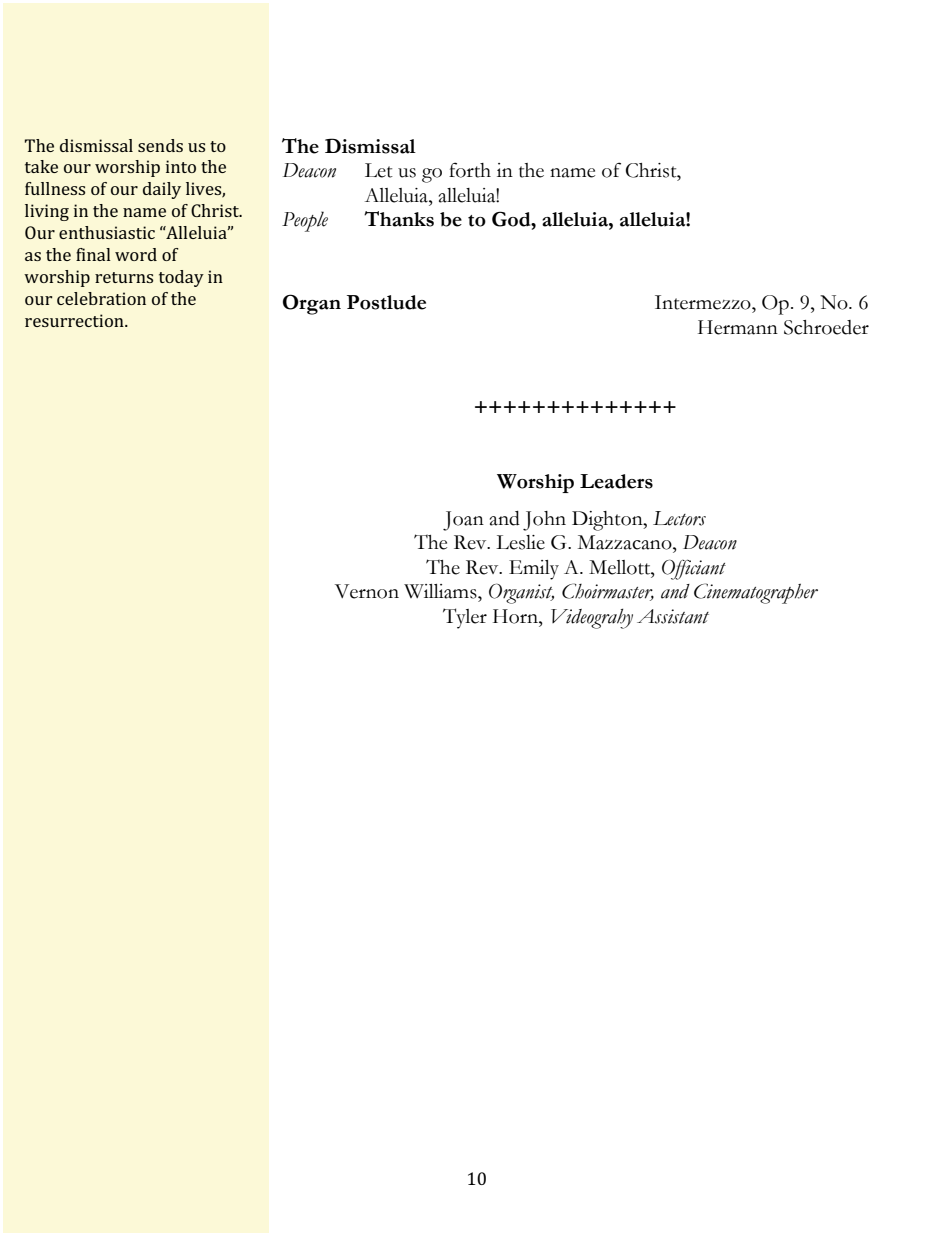 The width and height of the screenshot is (952, 1233). What do you see at coordinates (616, 481) in the screenshot?
I see `Leaders` at bounding box center [616, 481].
